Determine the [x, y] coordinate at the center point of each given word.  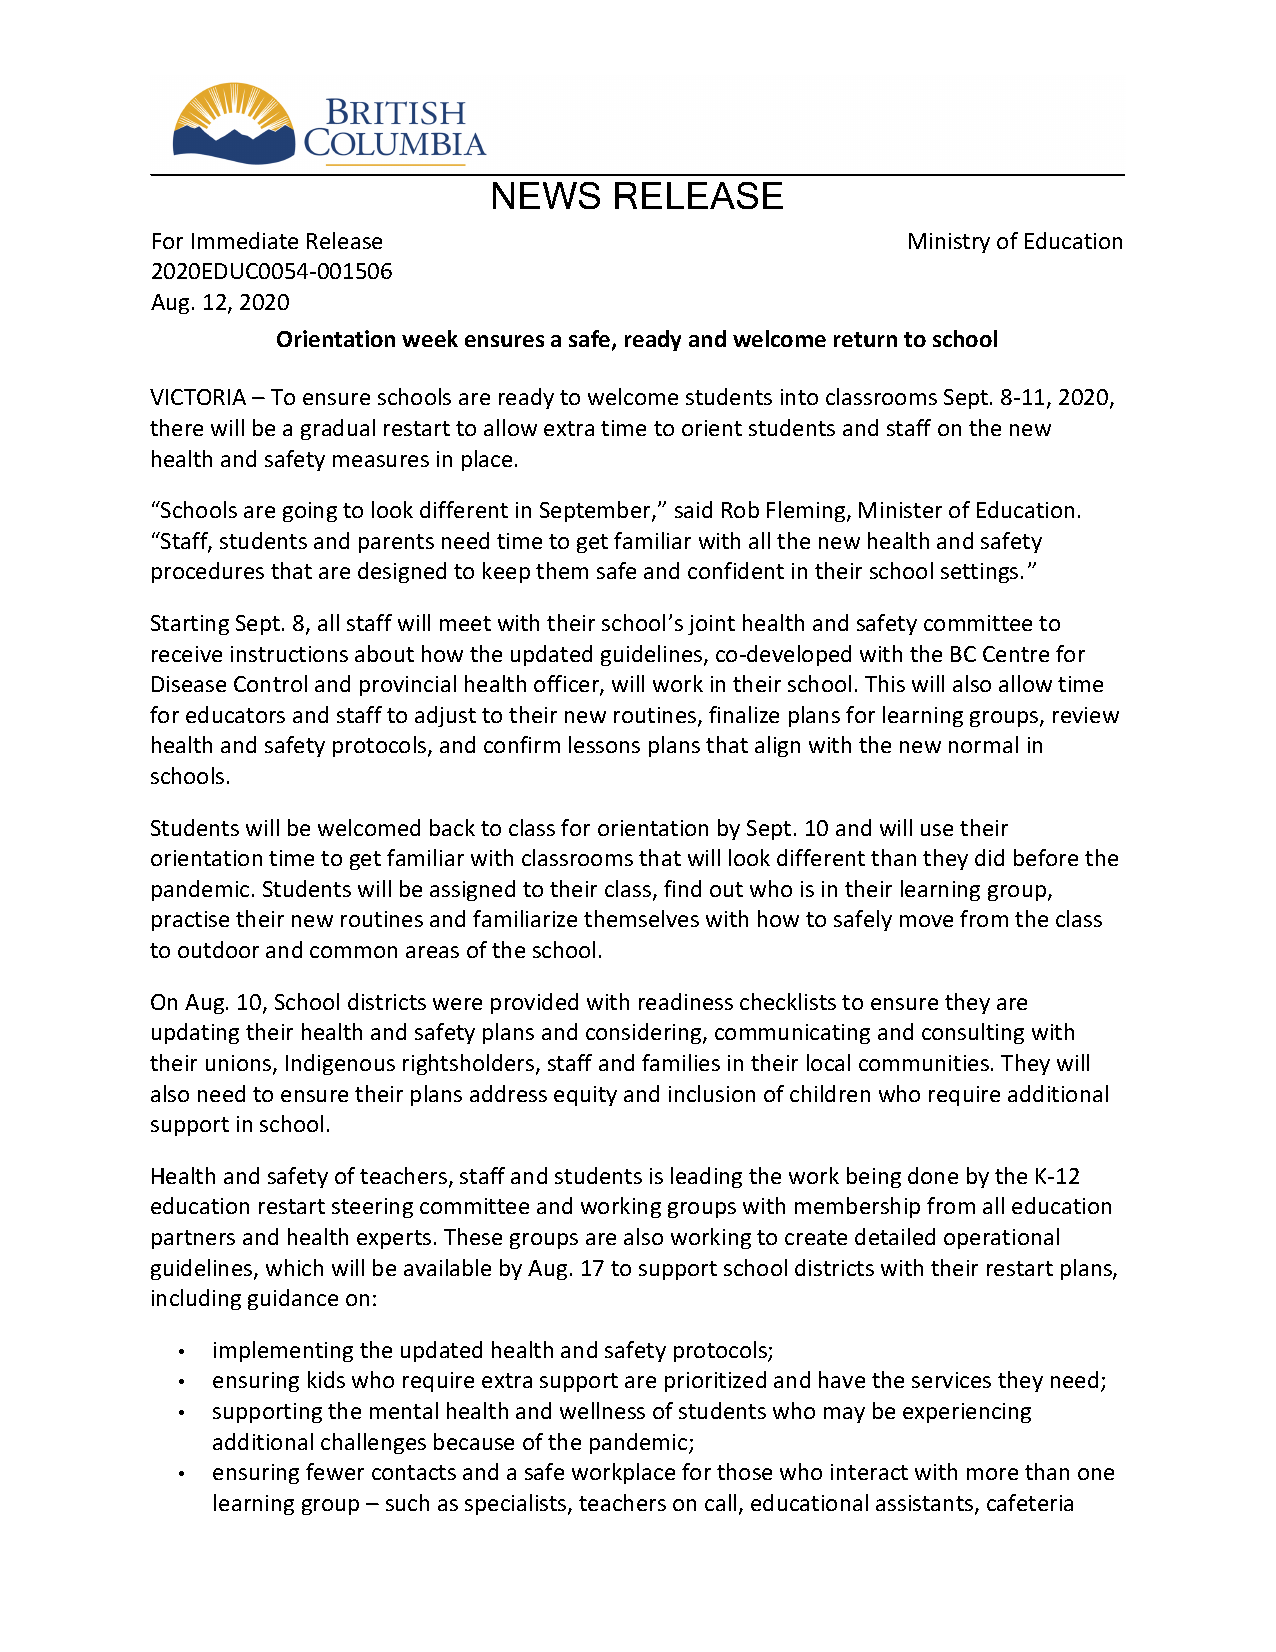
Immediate [245, 240]
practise [190, 921]
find [682, 888]
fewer [335, 1471]
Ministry [949, 243]
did [989, 857]
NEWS [546, 195]
